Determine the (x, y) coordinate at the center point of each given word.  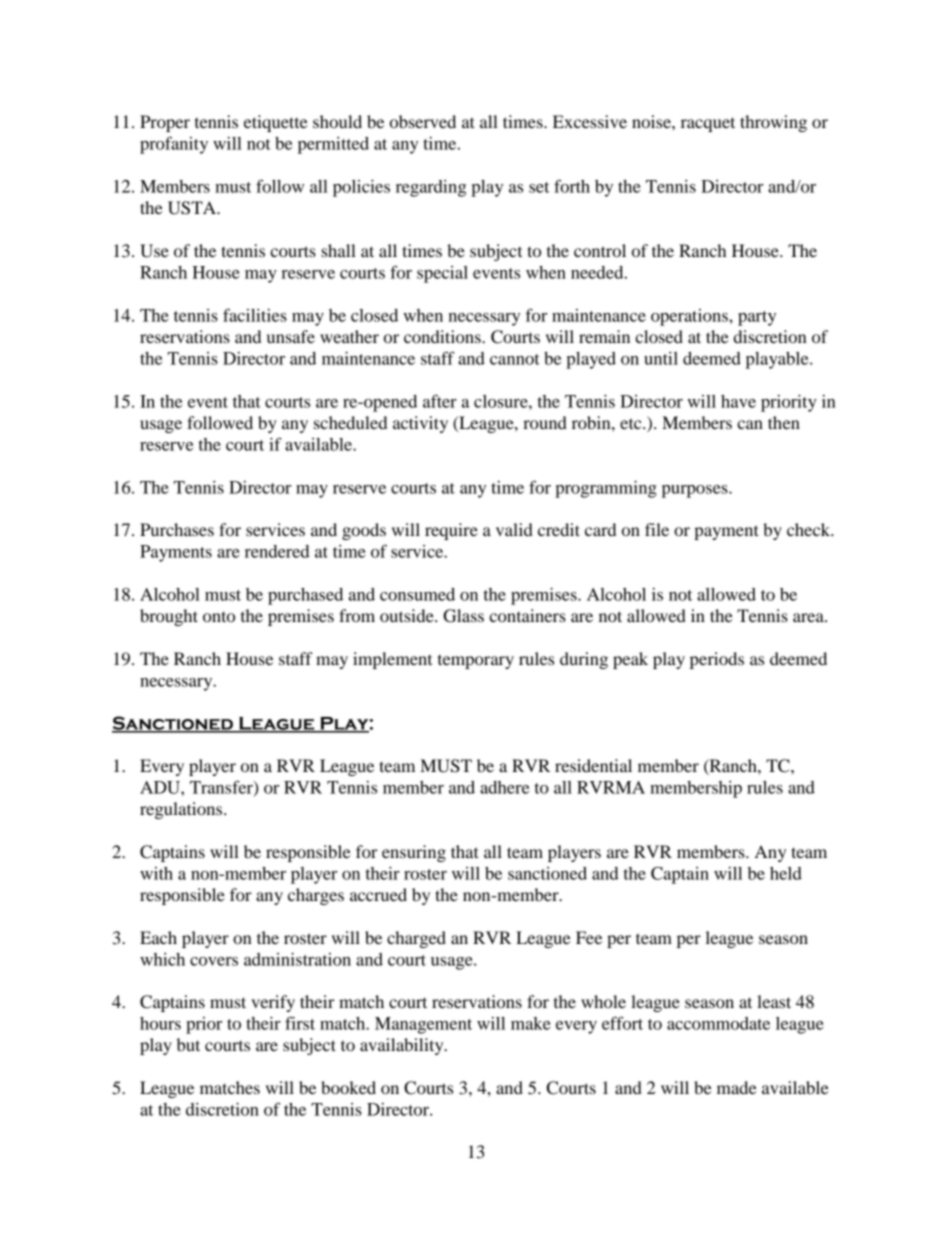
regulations (182, 810)
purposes (696, 491)
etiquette (276, 123)
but (188, 1044)
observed (423, 121)
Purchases (177, 529)
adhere (504, 787)
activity (420, 424)
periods (717, 660)
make (531, 1023)
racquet (708, 124)
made (737, 1087)
